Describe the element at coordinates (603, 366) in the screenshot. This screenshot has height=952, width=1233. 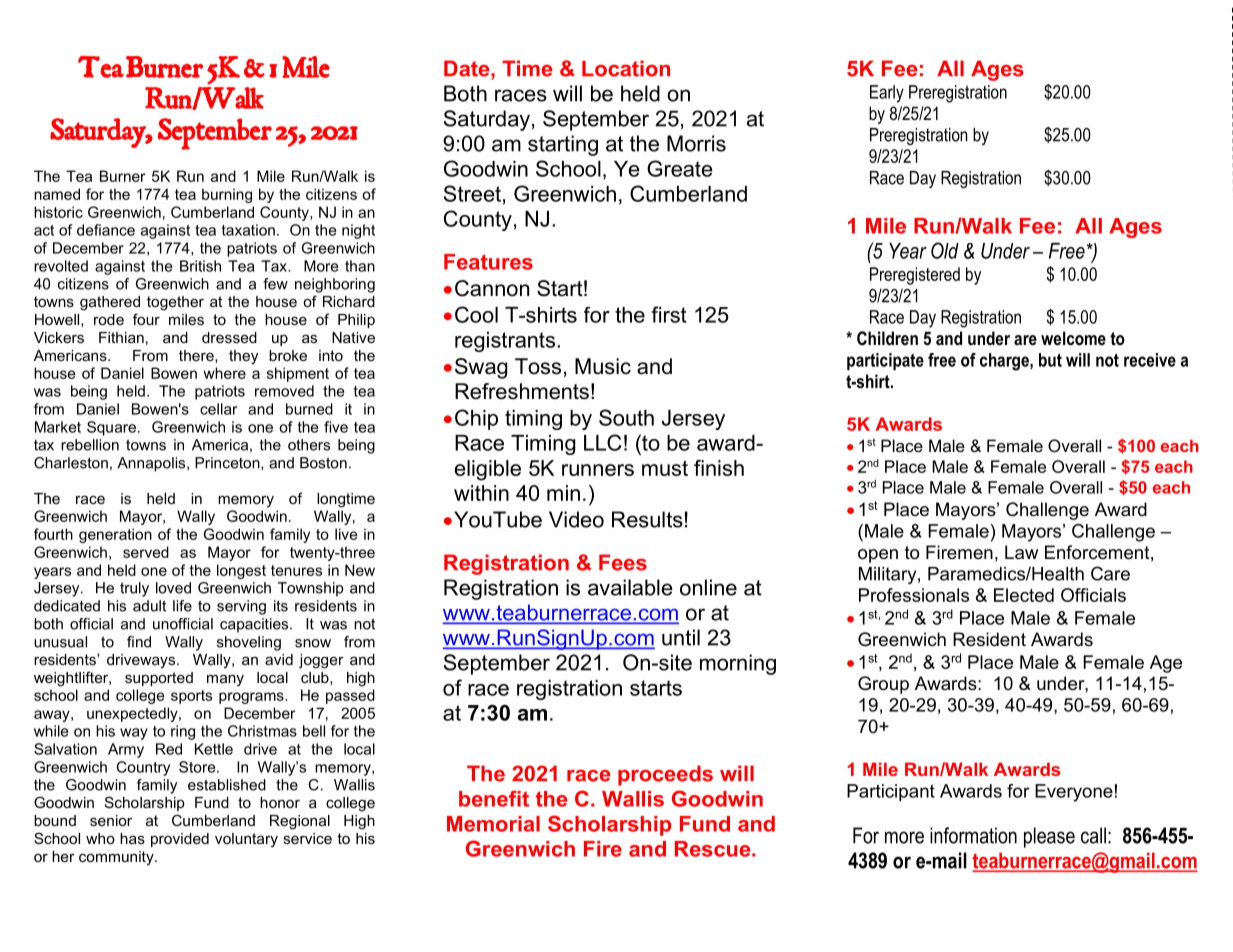
I see `Music` at that location.
